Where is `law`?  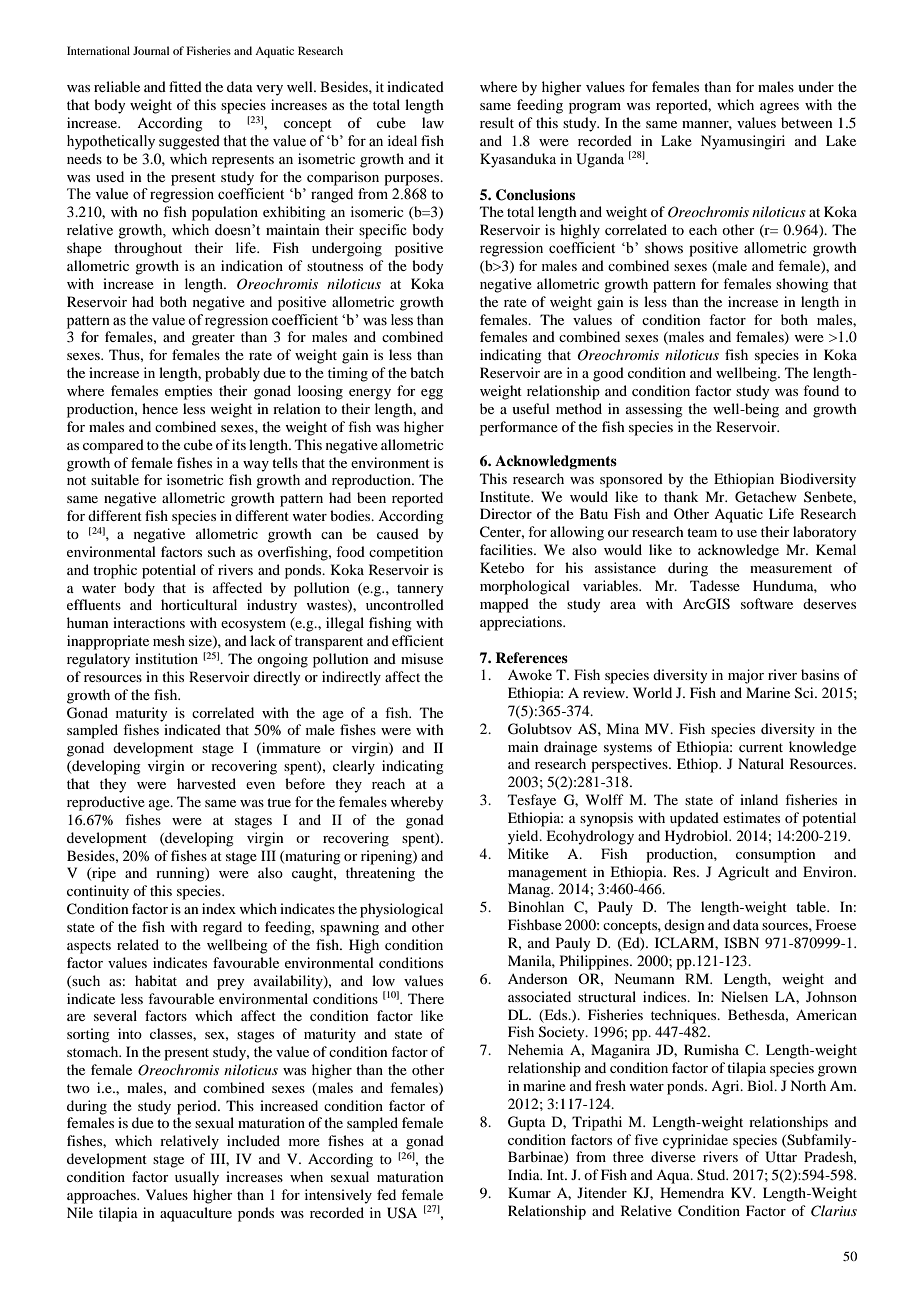 law is located at coordinates (433, 122).
